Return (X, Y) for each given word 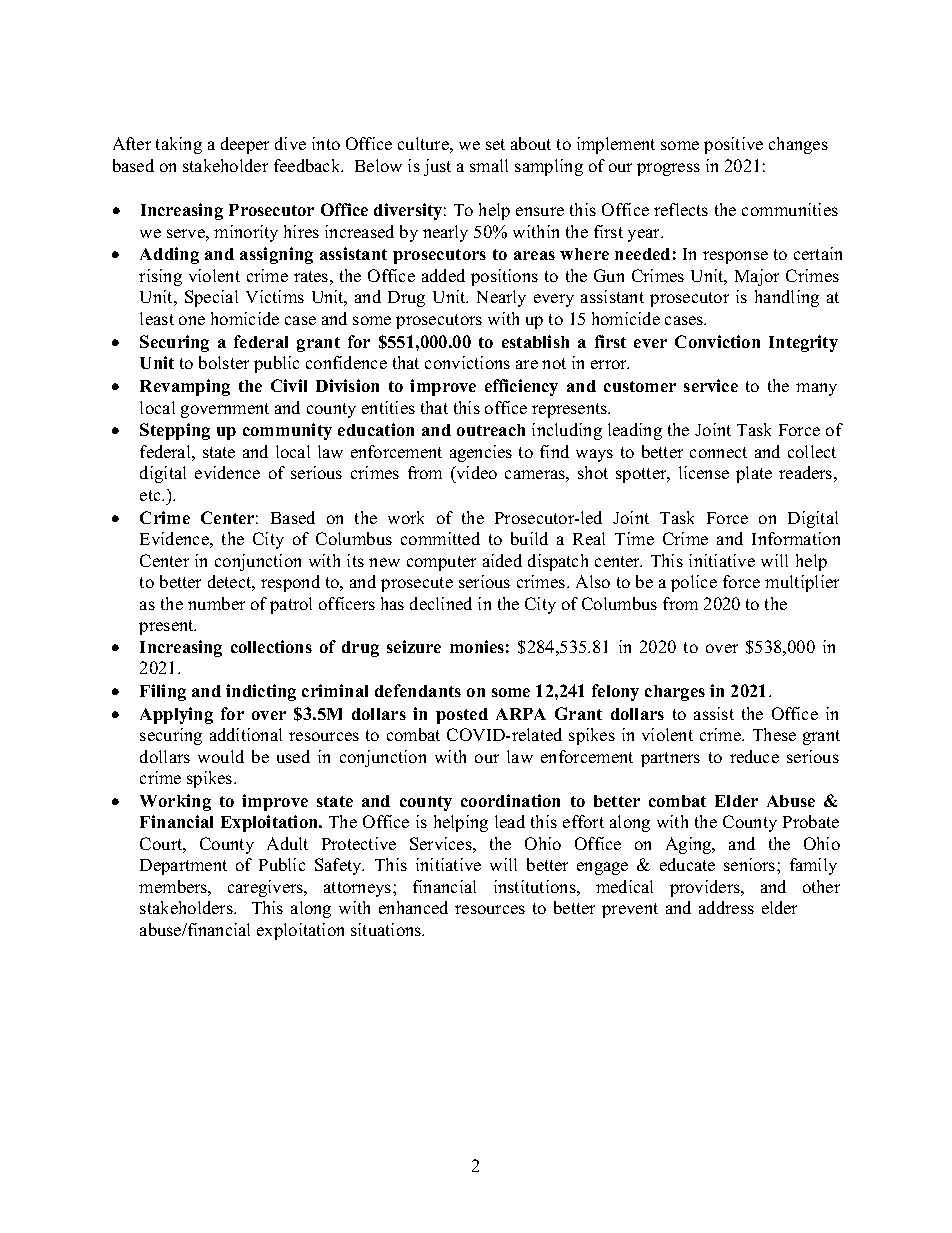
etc (151, 495)
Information (796, 538)
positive (733, 145)
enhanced (413, 907)
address (726, 907)
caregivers (267, 888)
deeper (245, 145)
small (489, 165)
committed (440, 538)
